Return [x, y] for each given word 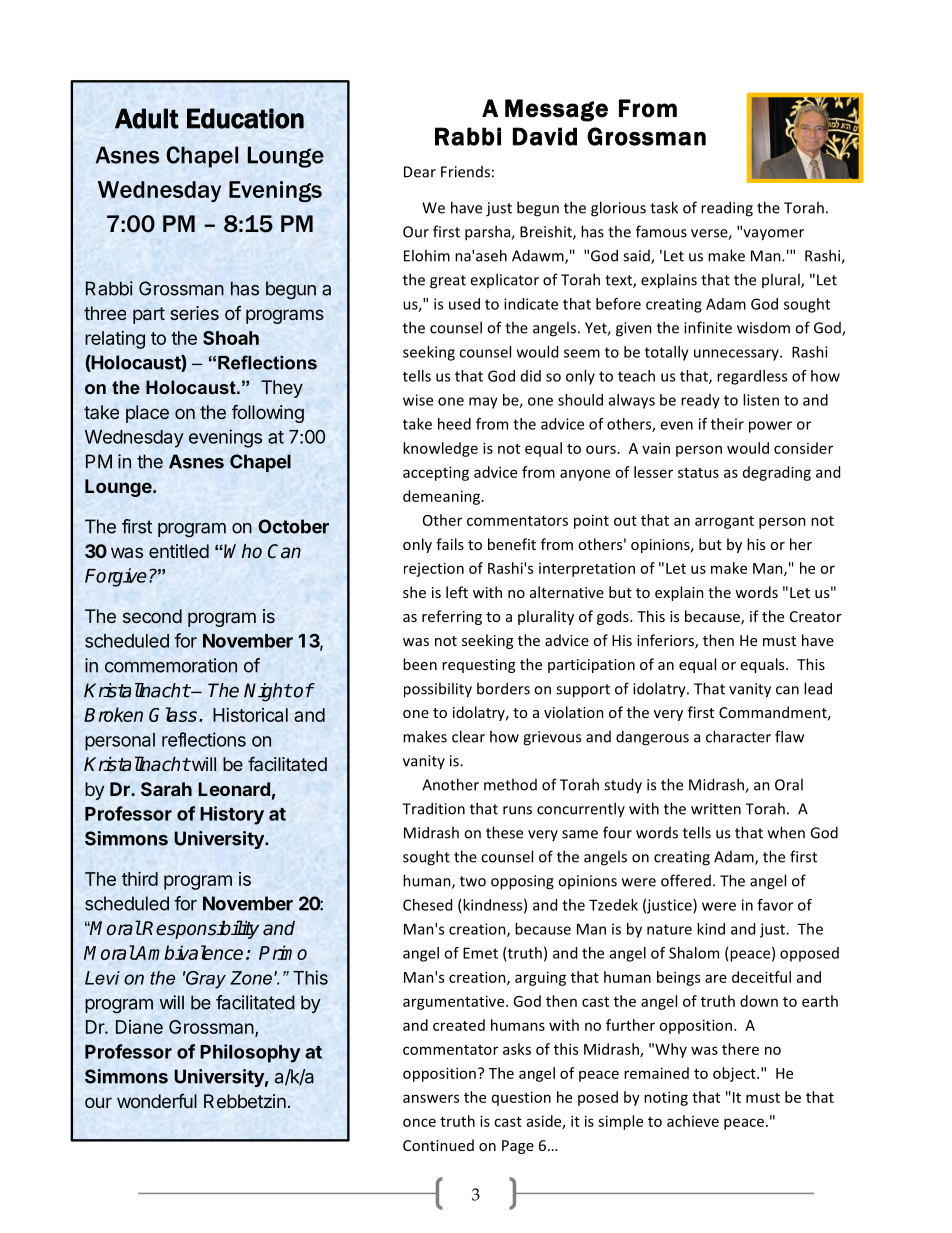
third [140, 878]
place [147, 414]
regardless [752, 377]
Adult [147, 118]
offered [686, 880]
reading [727, 209]
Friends [465, 172]
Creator [816, 616]
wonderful [157, 1101]
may [483, 403]
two [473, 881]
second [152, 616]
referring [452, 617]
